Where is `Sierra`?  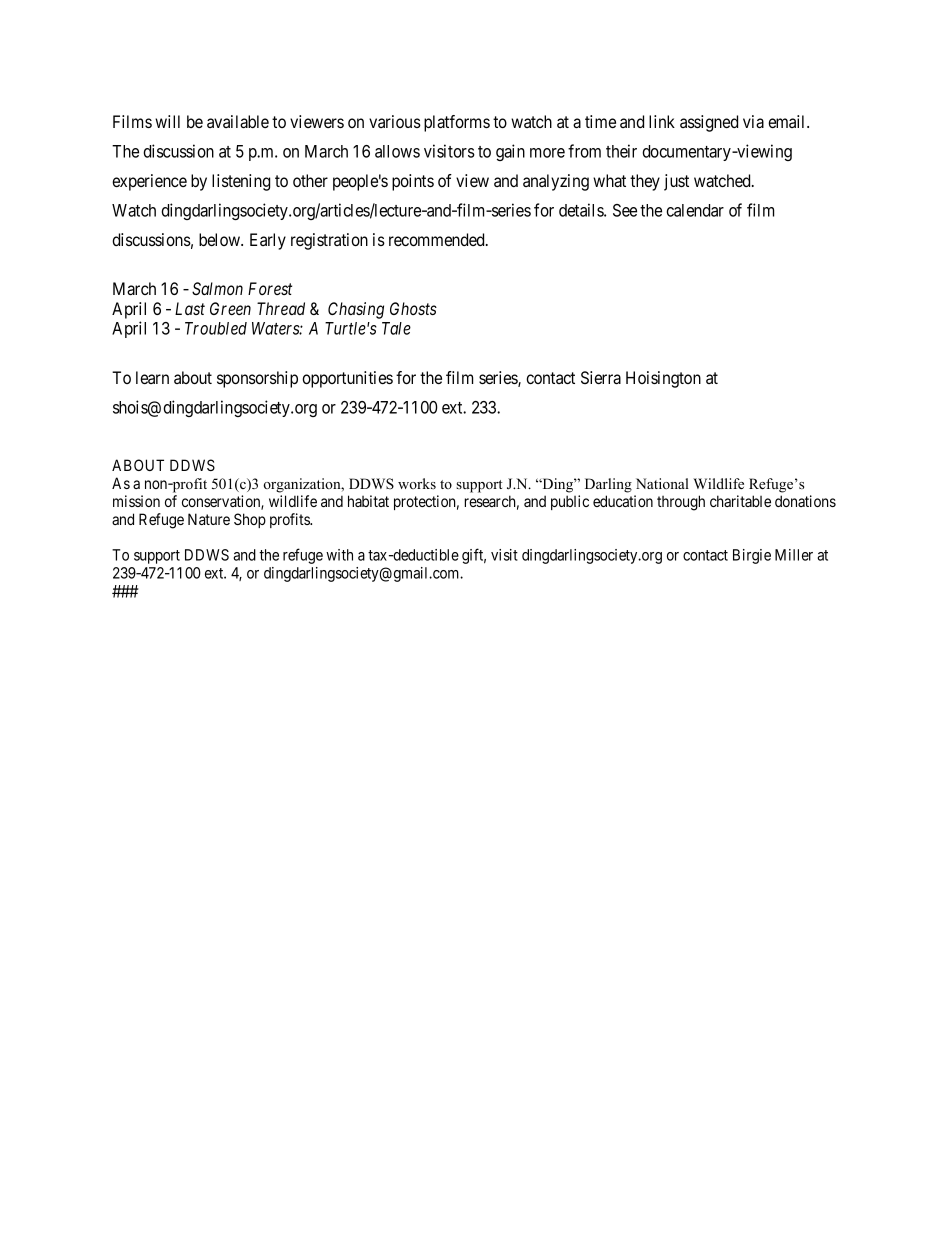 Sierra is located at coordinates (601, 377).
